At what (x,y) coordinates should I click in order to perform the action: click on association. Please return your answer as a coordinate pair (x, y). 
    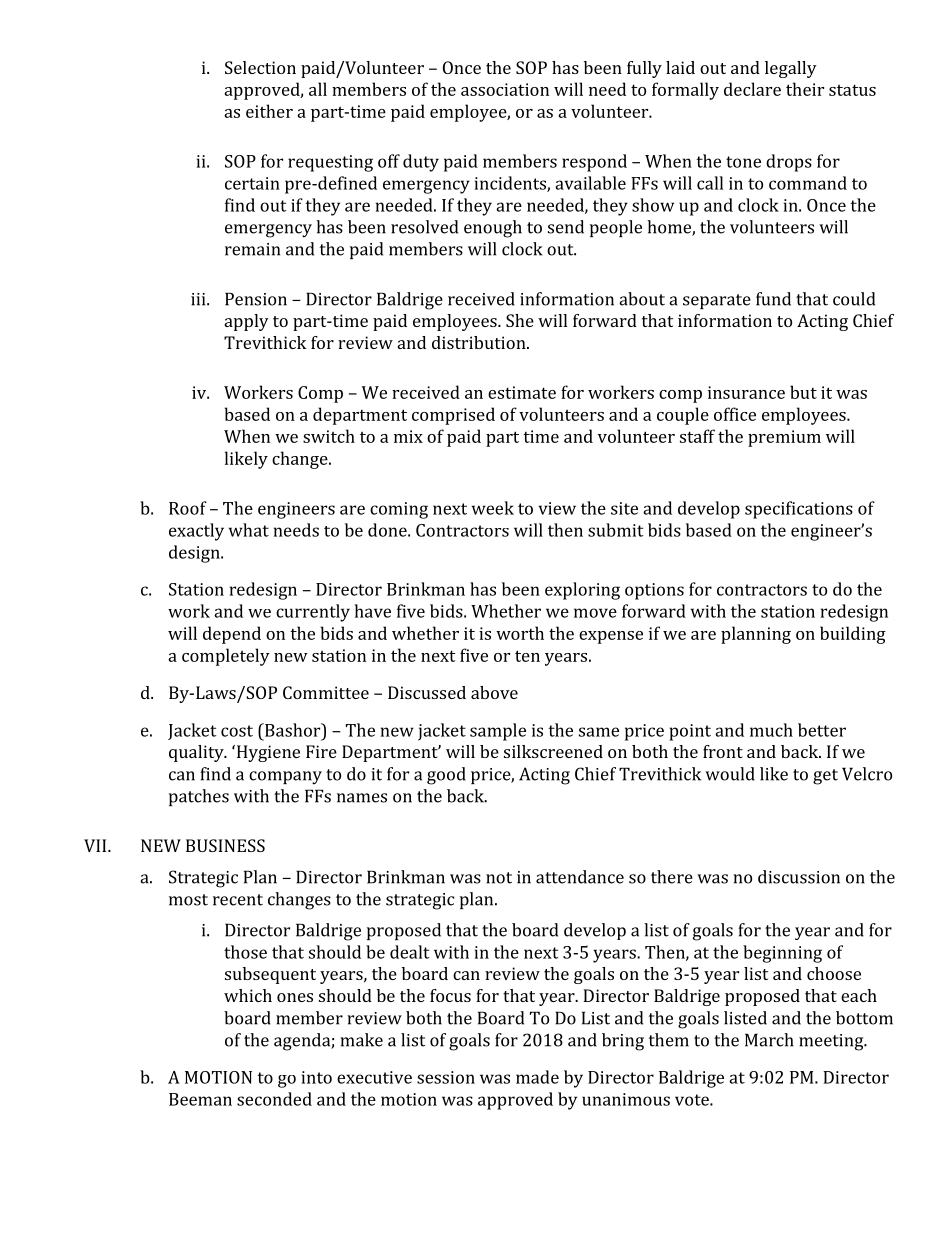
    Looking at the image, I should click on (505, 89).
